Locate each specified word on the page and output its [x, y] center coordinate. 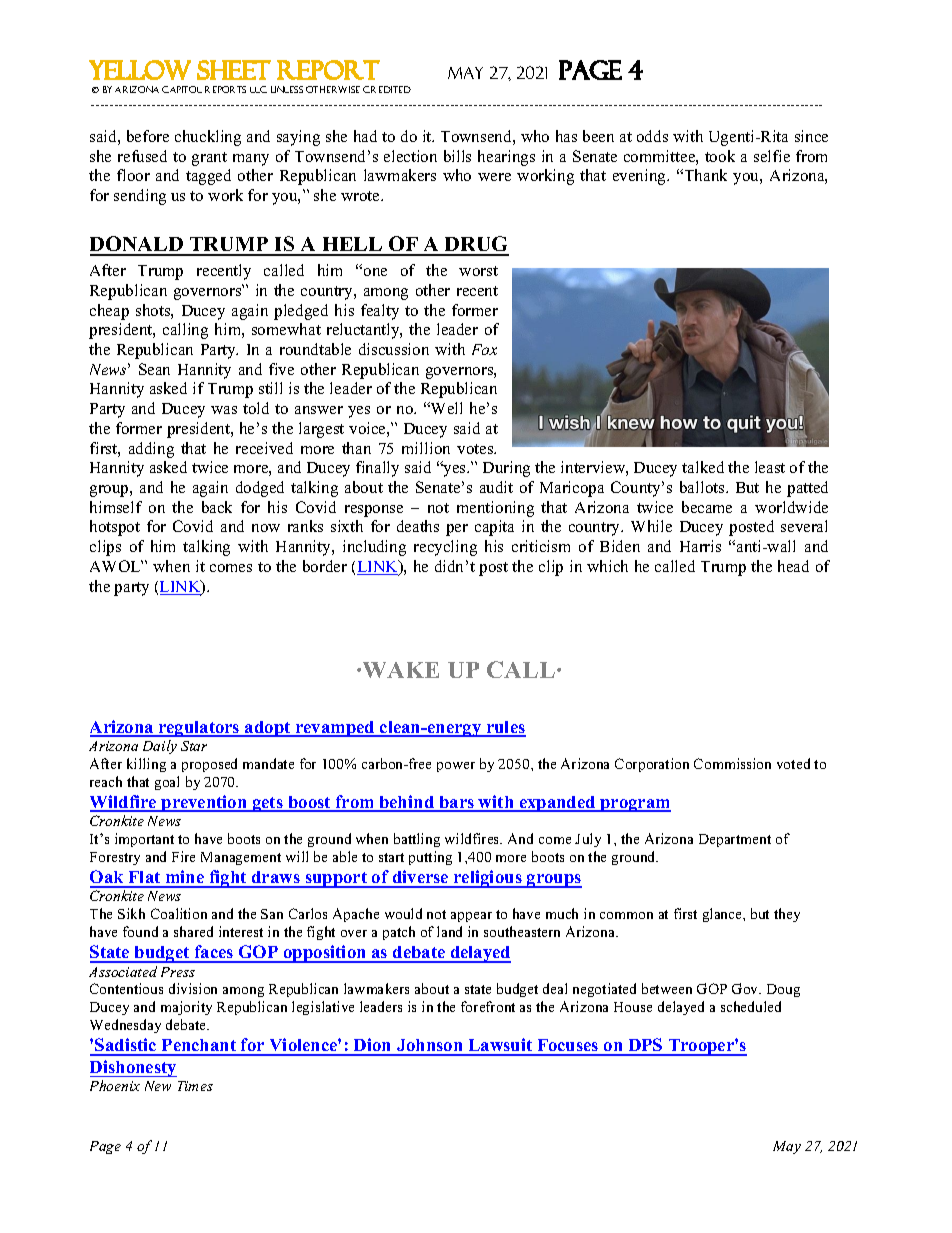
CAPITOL [182, 89]
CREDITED [387, 89]
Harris [700, 546]
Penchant [199, 1047]
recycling [445, 548]
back [217, 507]
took [720, 156]
